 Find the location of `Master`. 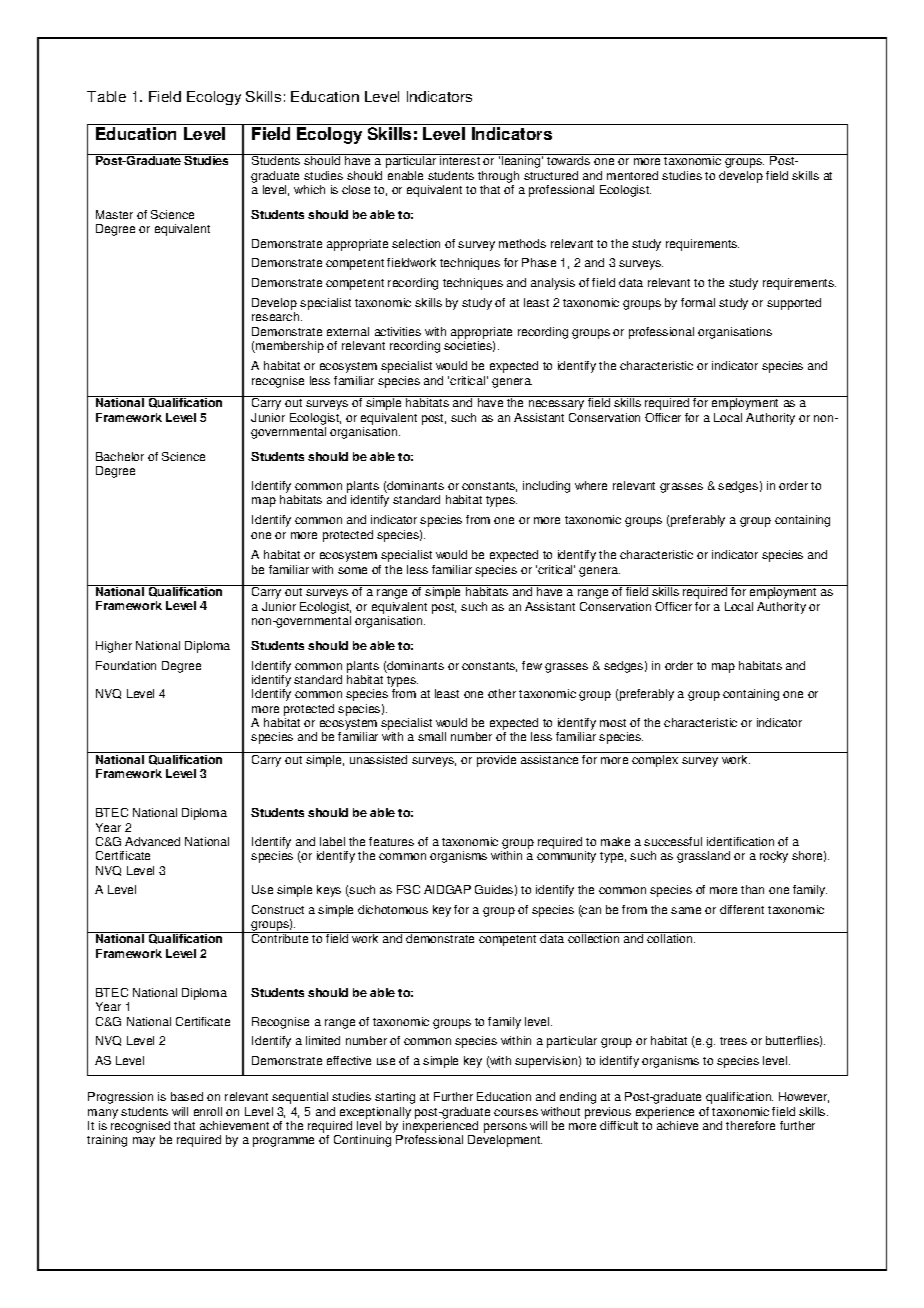

Master is located at coordinates (114, 214).
